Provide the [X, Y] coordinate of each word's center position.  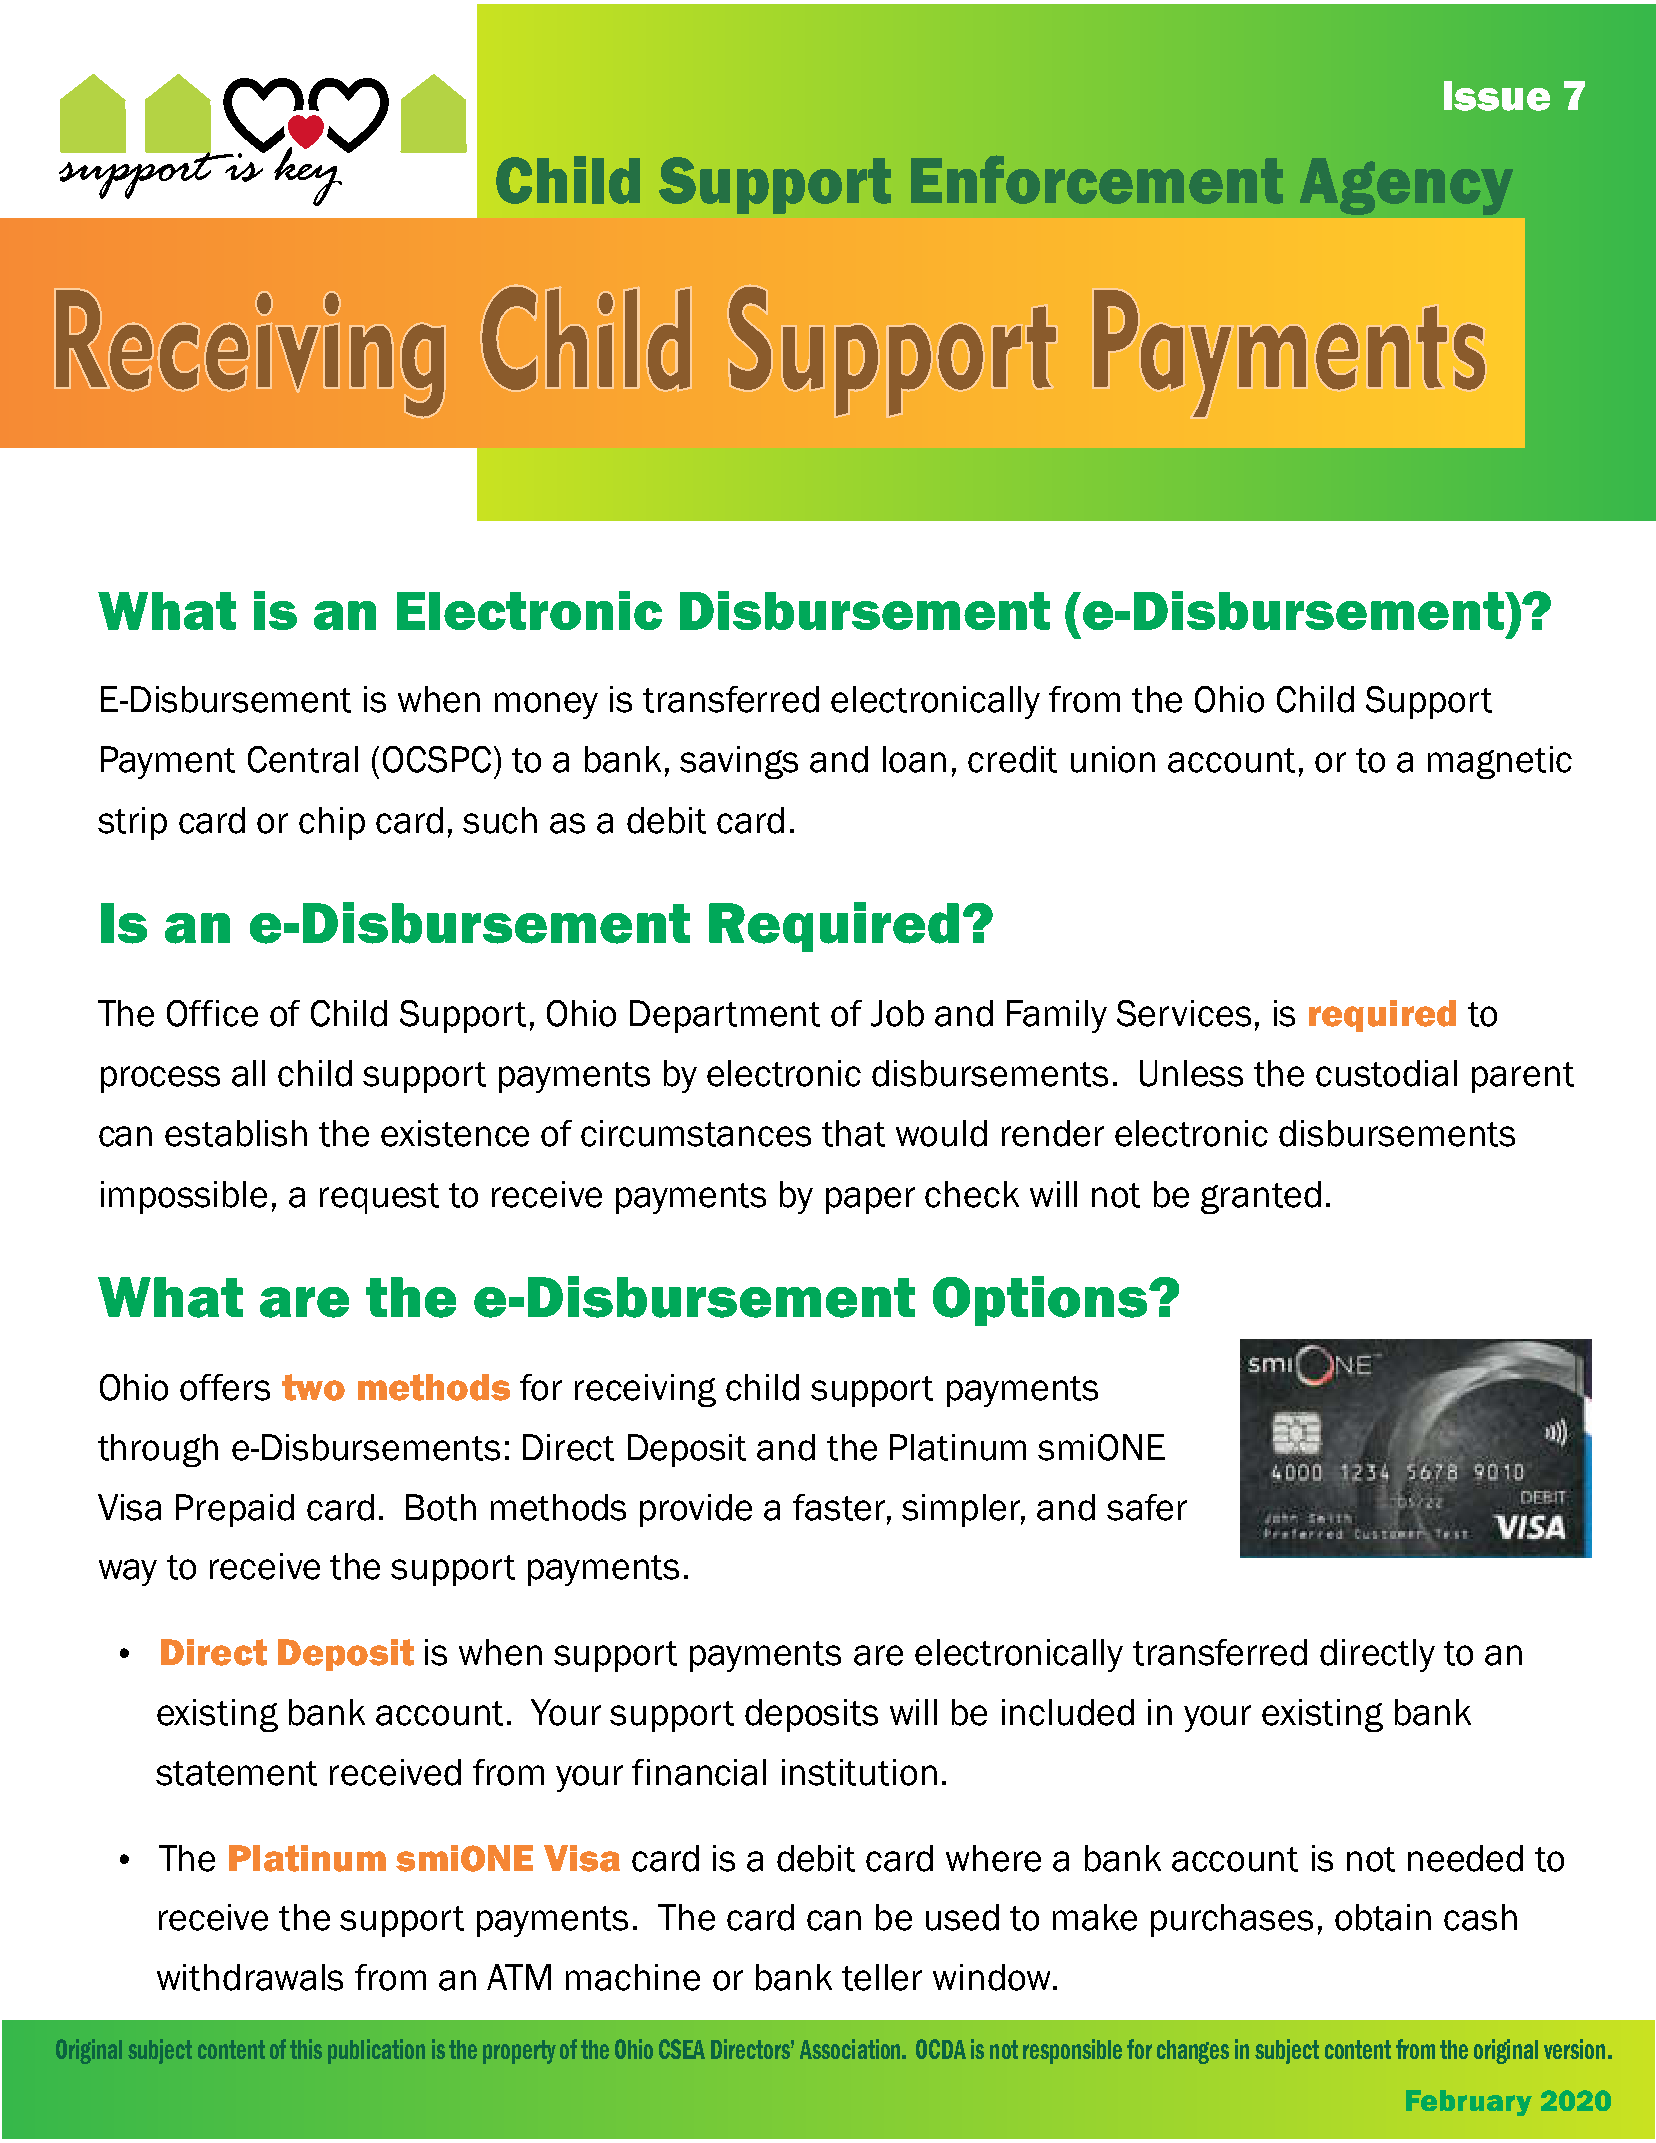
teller [882, 1977]
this [306, 2049]
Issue [1497, 96]
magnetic [1500, 762]
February [1469, 2103]
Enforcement [1097, 179]
